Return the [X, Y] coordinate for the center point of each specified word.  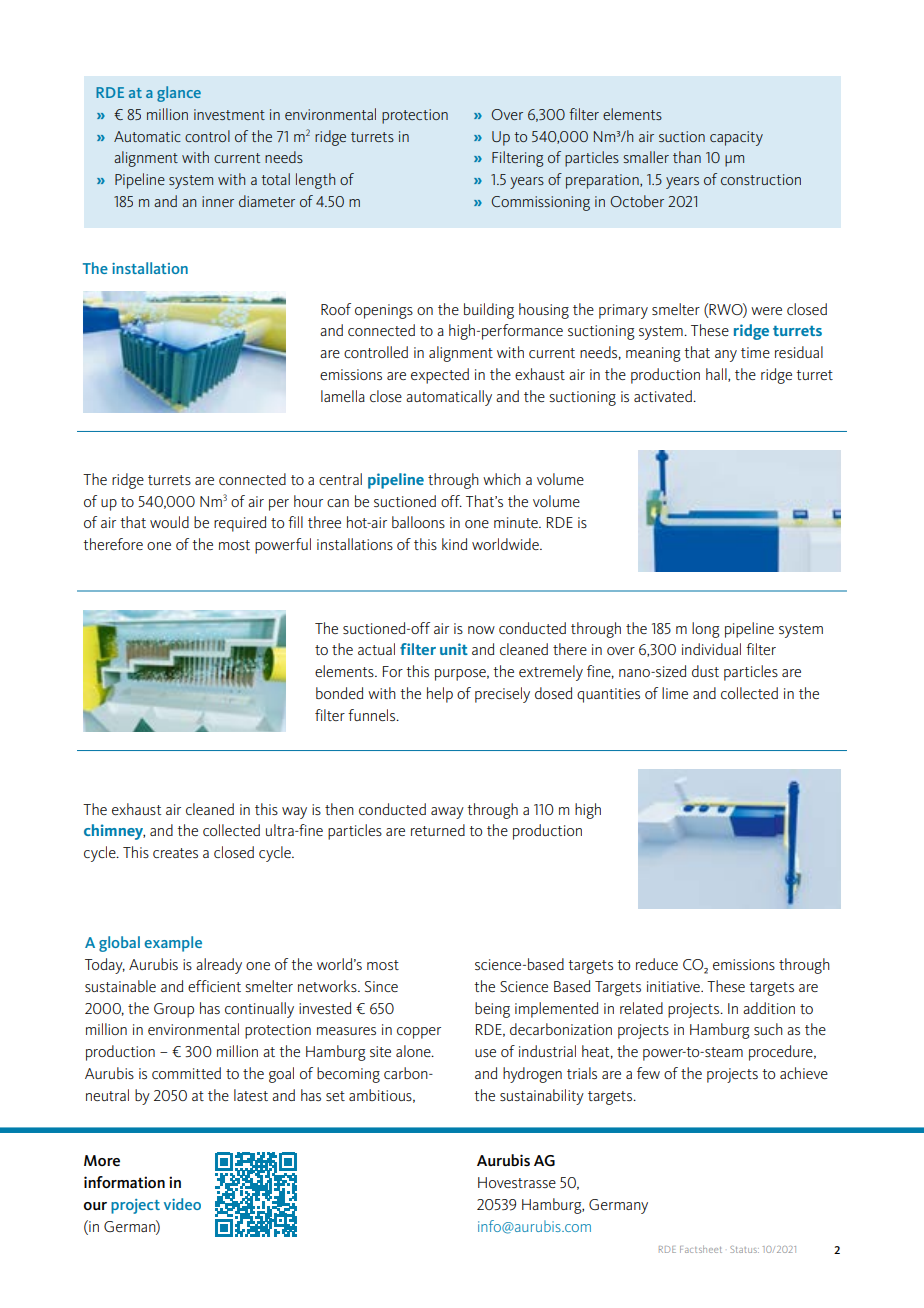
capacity [736, 138]
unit [454, 649]
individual [711, 649]
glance [179, 94]
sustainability [542, 1097]
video [182, 1204]
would [169, 522]
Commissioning [540, 203]
